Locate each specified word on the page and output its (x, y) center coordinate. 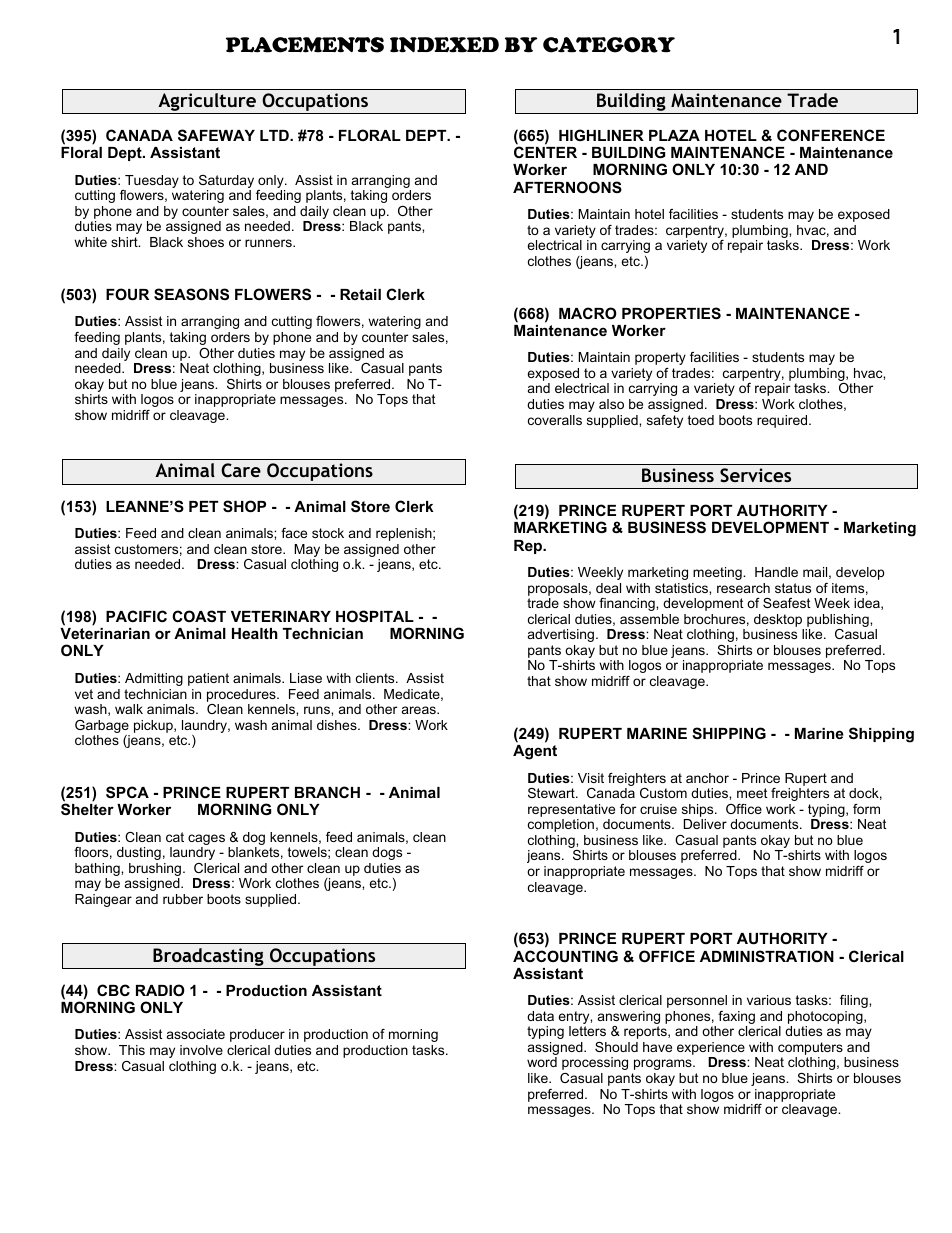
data (540, 1016)
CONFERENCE (831, 135)
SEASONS (191, 294)
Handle (776, 572)
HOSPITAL (375, 616)
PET (203, 506)
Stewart (552, 793)
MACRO (588, 313)
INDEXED (444, 45)
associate (196, 1034)
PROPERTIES (671, 313)
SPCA (127, 792)
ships (699, 810)
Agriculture (207, 103)
